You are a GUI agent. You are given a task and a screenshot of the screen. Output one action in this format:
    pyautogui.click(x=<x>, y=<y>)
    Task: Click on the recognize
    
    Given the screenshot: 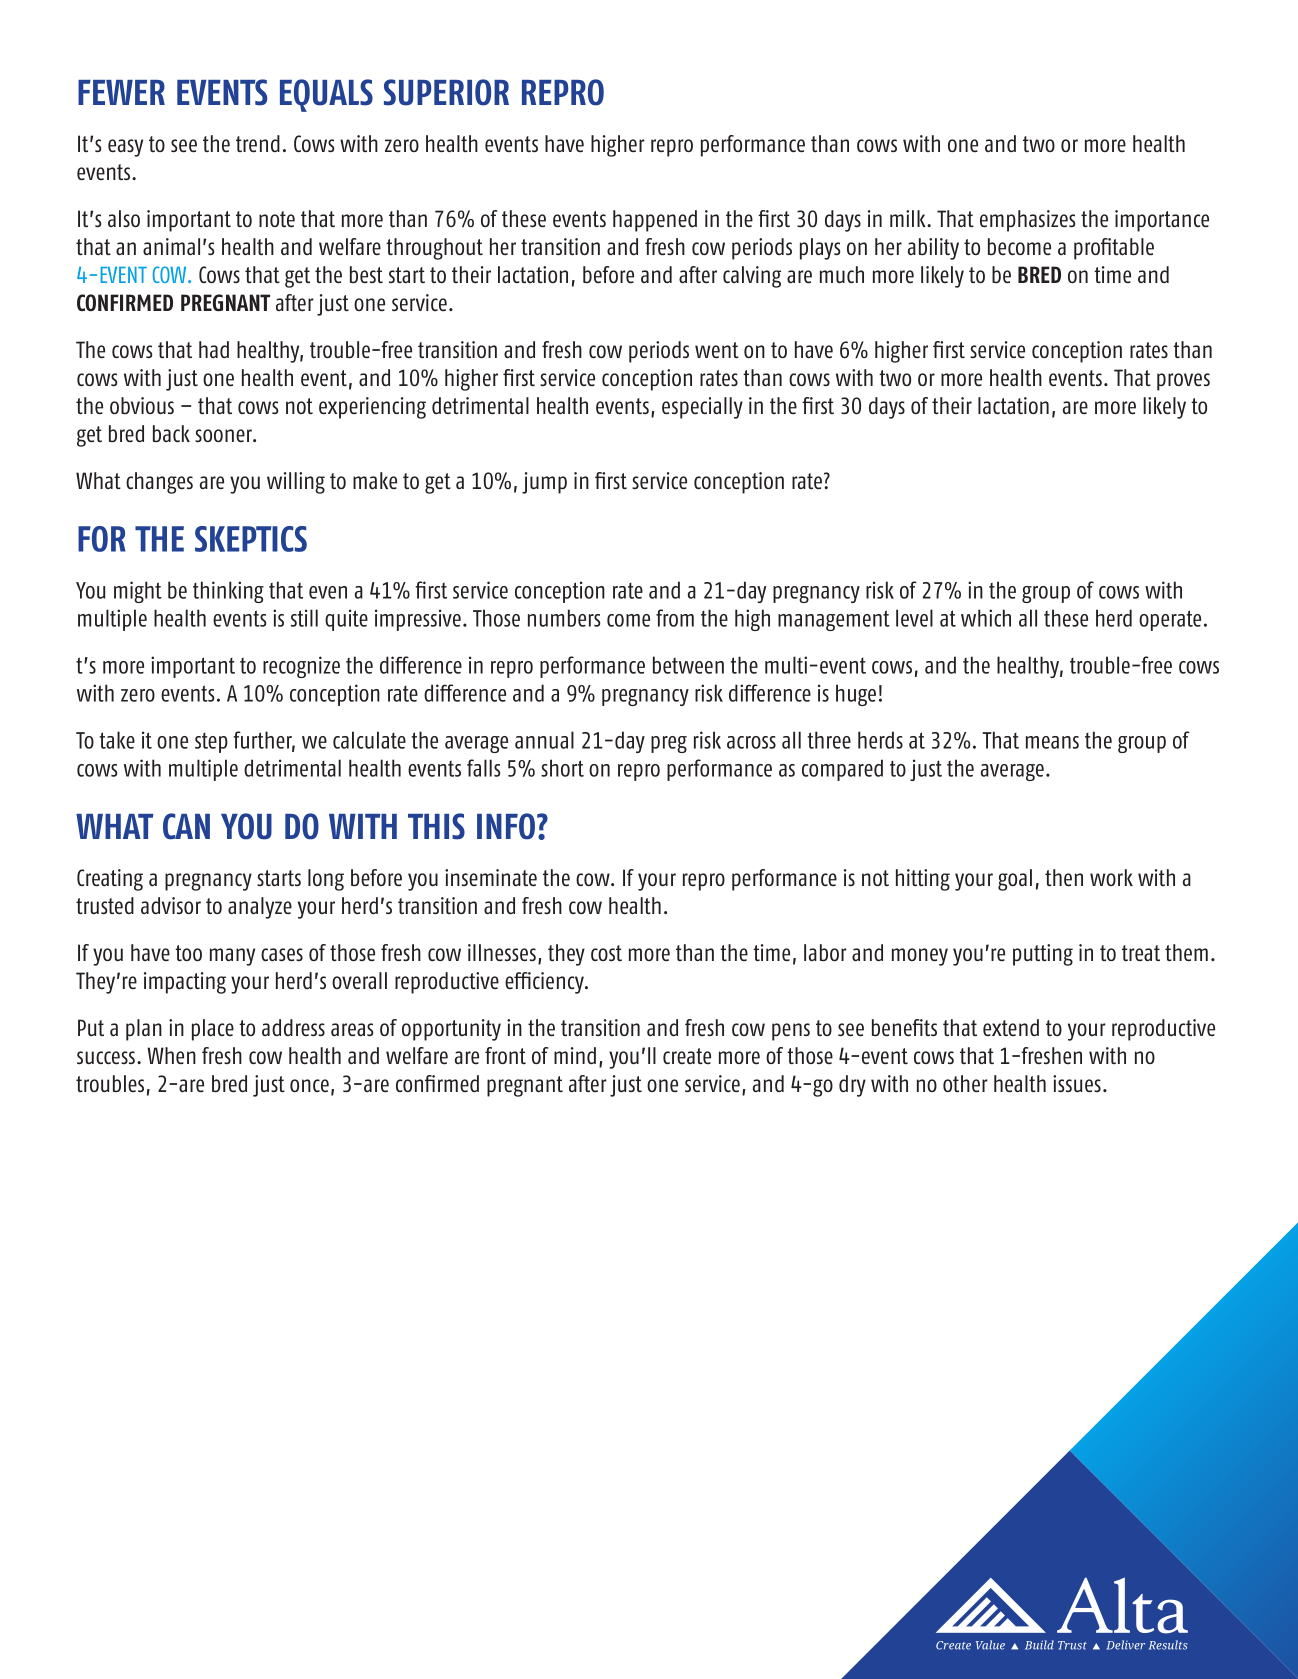 What is the action you would take?
    pyautogui.click(x=301, y=667)
